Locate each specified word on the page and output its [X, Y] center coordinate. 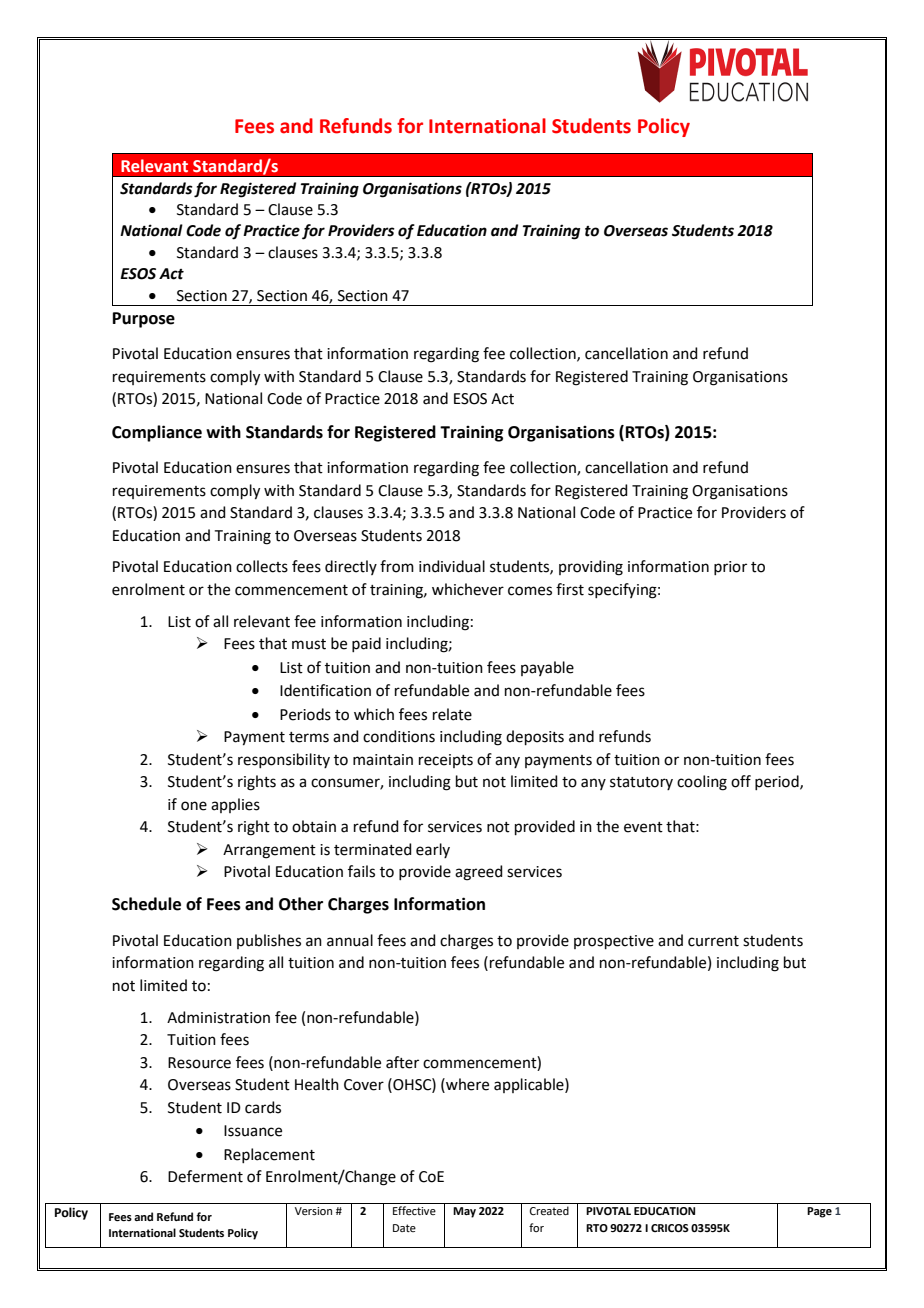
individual [452, 566]
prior [730, 568]
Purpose [144, 320]
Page [819, 1212]
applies [235, 805]
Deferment [205, 1176]
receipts [446, 761]
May [464, 1212]
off [741, 781]
